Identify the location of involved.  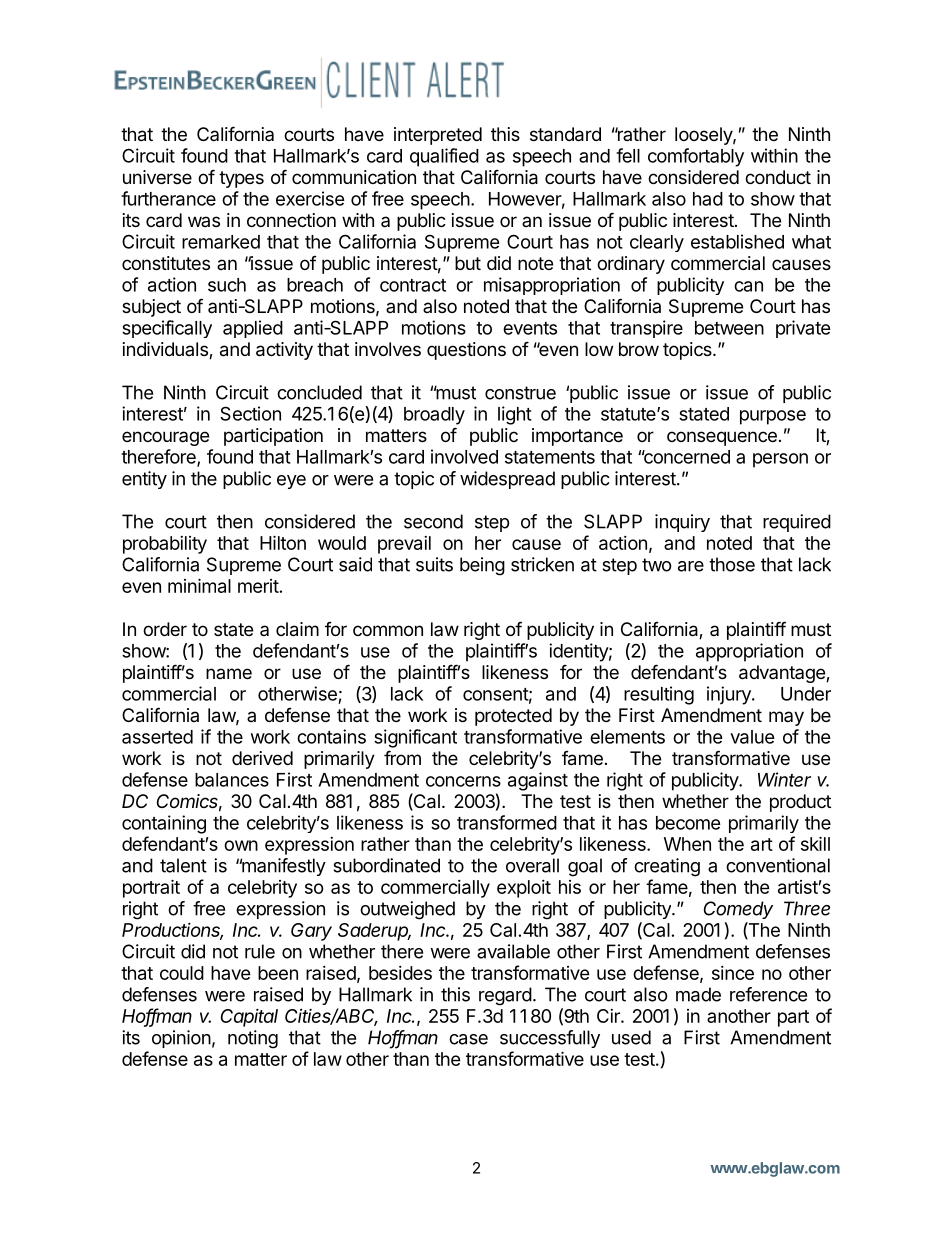
(464, 456).
